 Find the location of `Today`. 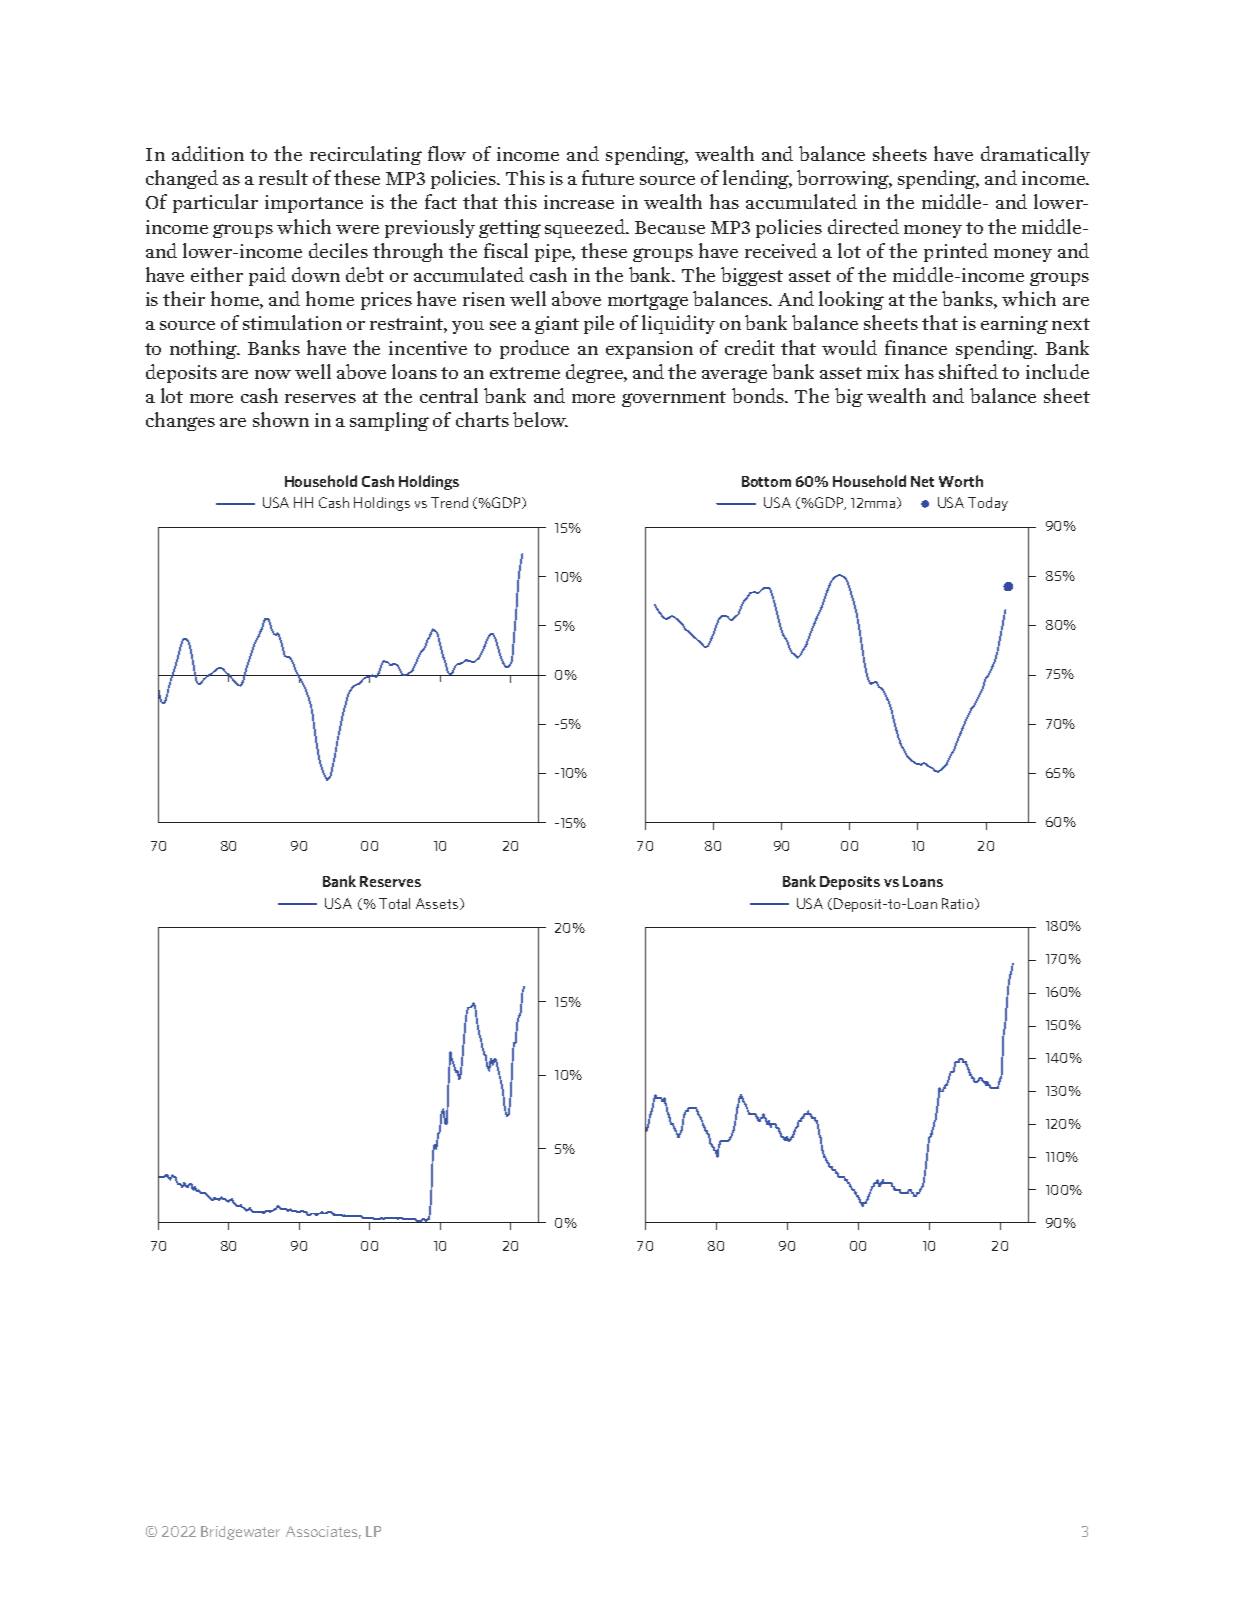

Today is located at coordinates (988, 504).
